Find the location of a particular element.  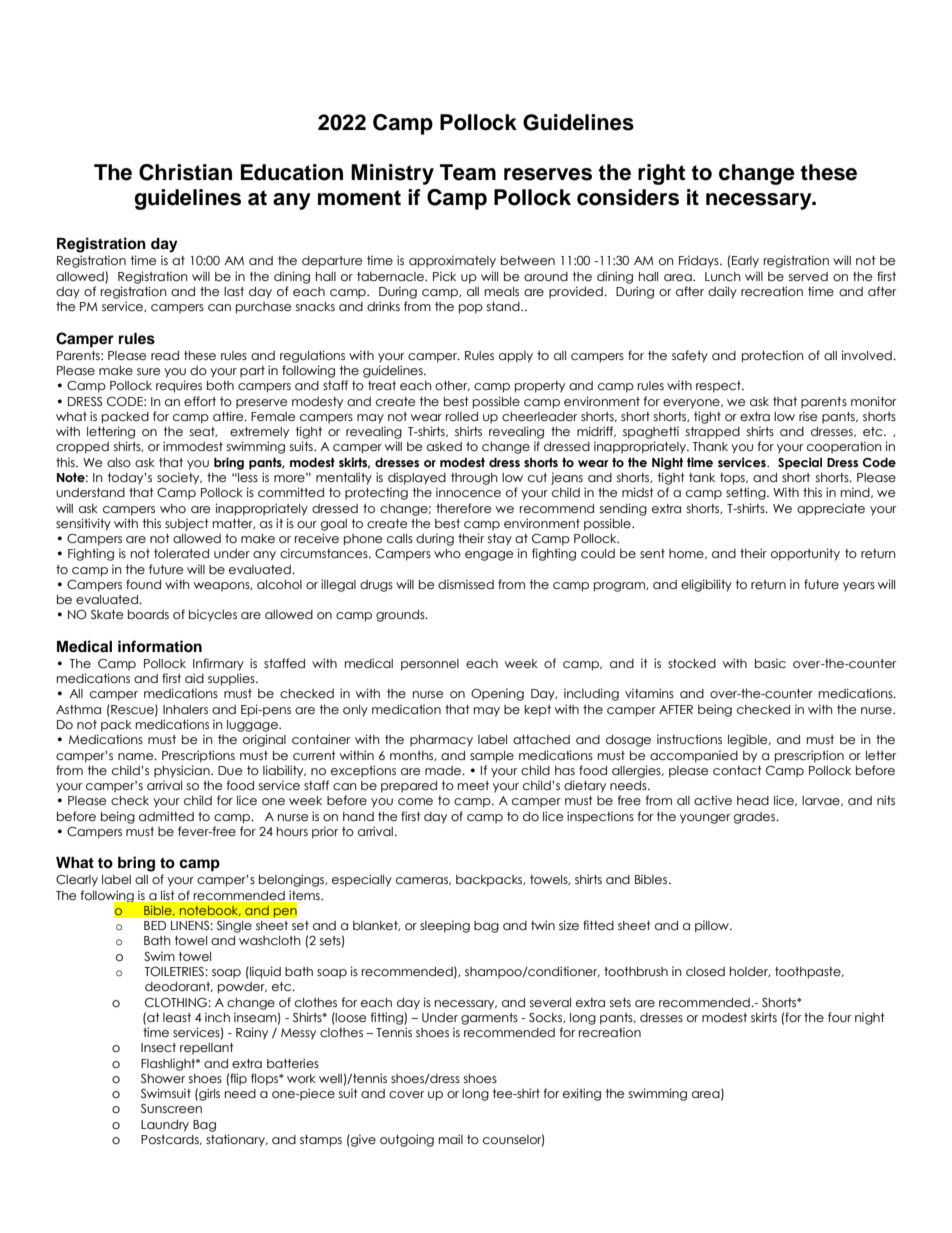

Sunscreen is located at coordinates (171, 1109).
